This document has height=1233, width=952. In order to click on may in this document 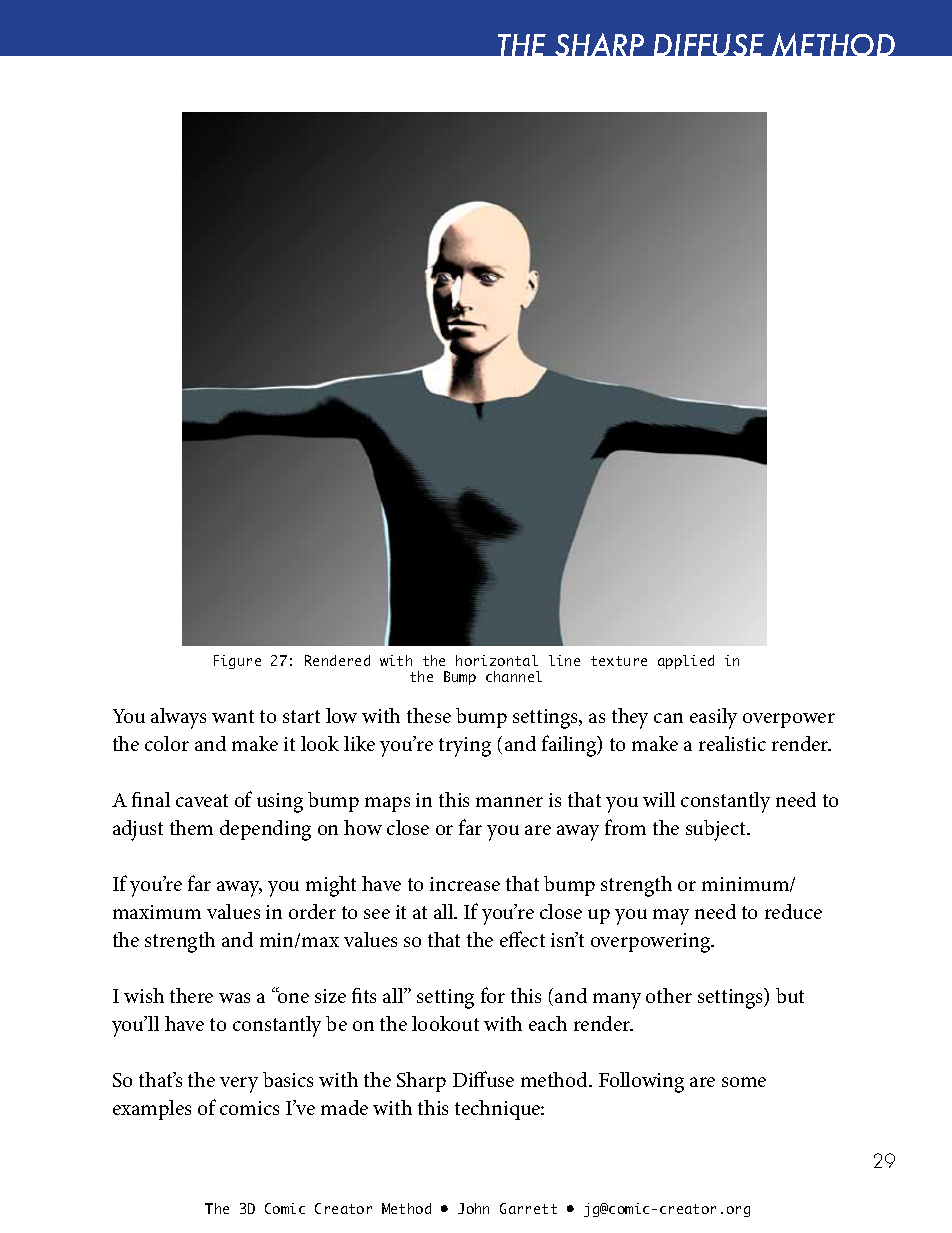, I will do `click(671, 917)`.
